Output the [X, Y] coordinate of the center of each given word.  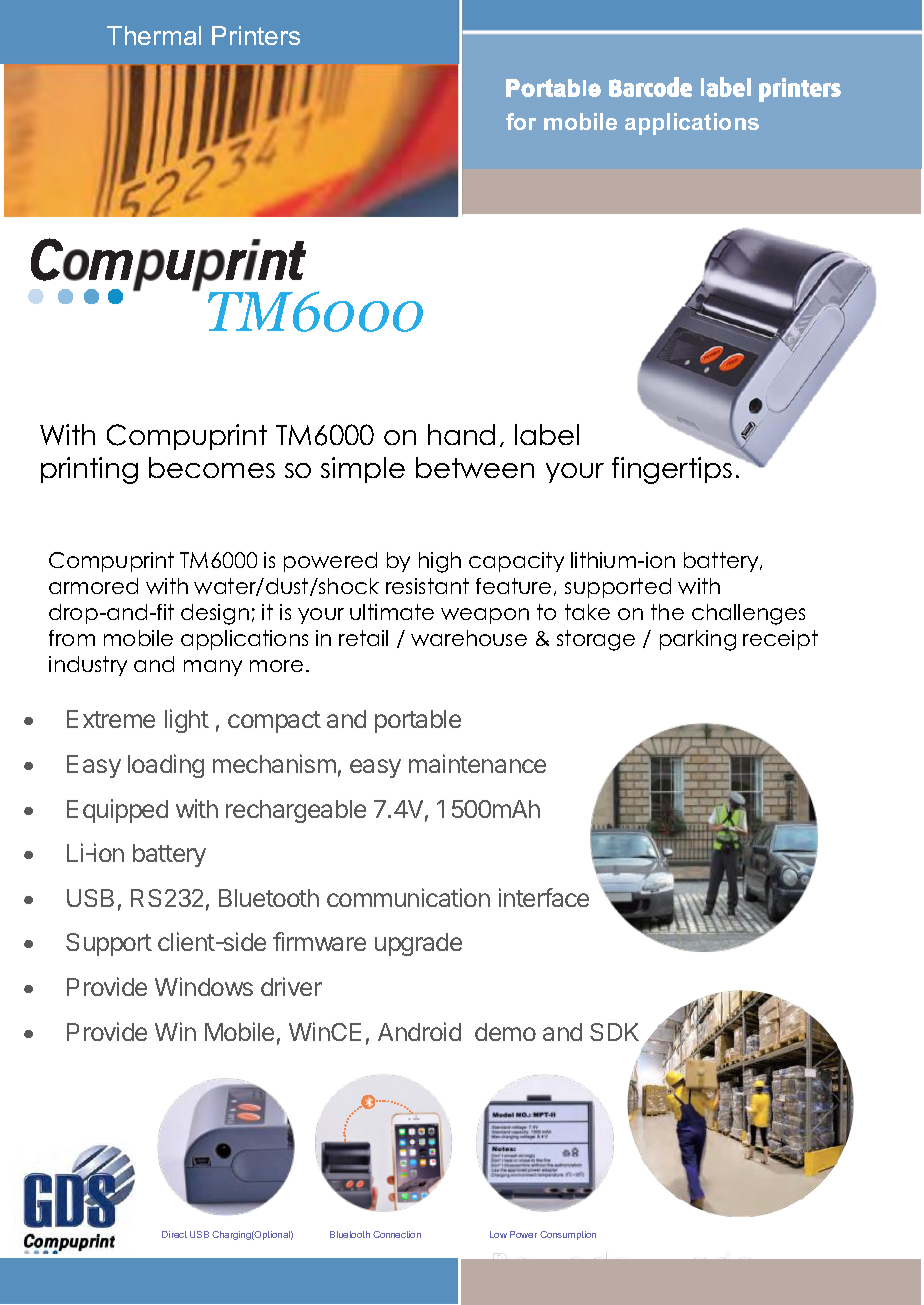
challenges [748, 614]
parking [698, 640]
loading [166, 766]
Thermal [154, 35]
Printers [256, 35]
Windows [204, 986]
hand [461, 434]
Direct [174, 1234]
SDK [614, 1032]
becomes [212, 467]
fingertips [673, 469]
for [521, 121]
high [440, 562]
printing [89, 470]
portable [418, 721]
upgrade [418, 944]
